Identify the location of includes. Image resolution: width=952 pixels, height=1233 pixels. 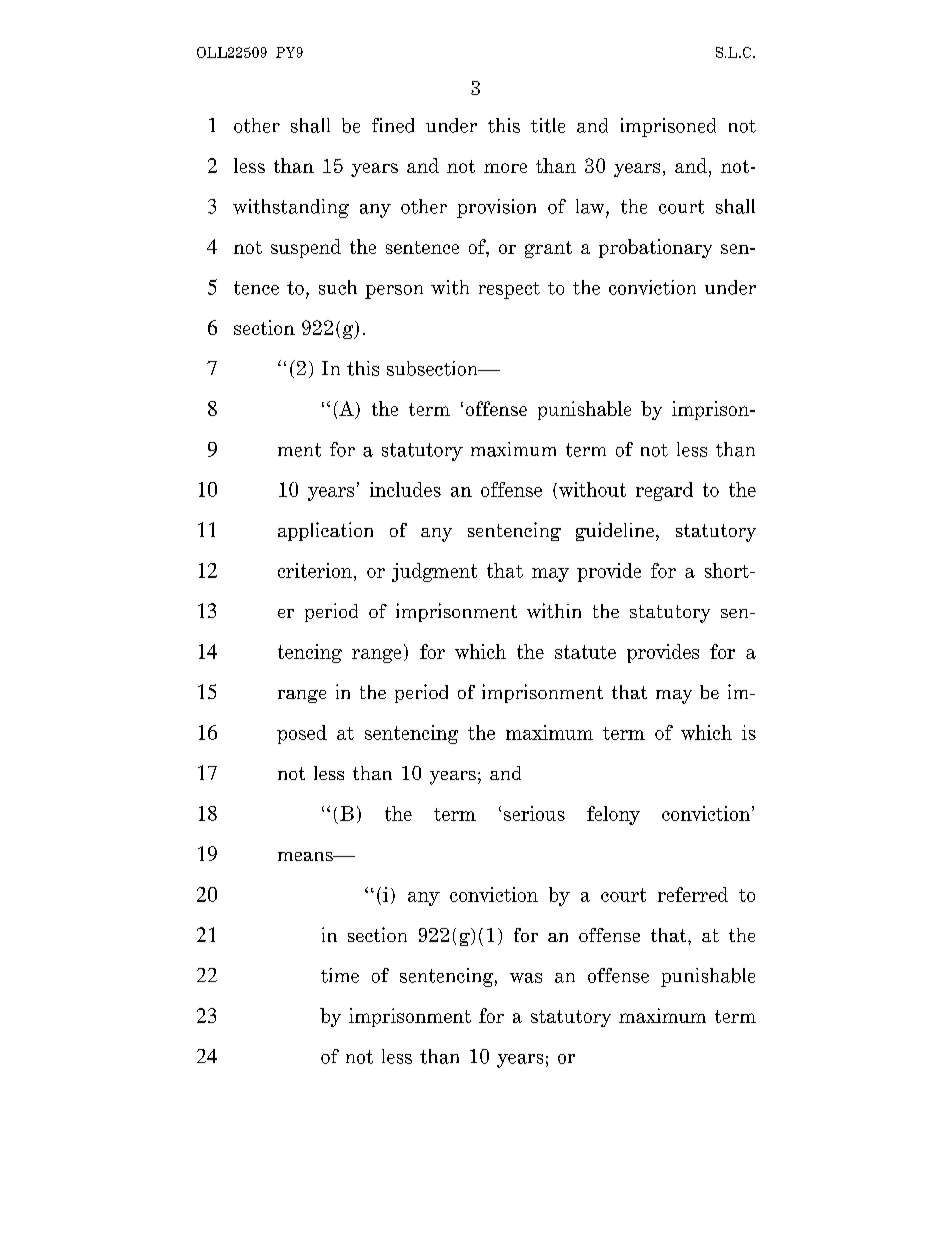
(405, 489).
